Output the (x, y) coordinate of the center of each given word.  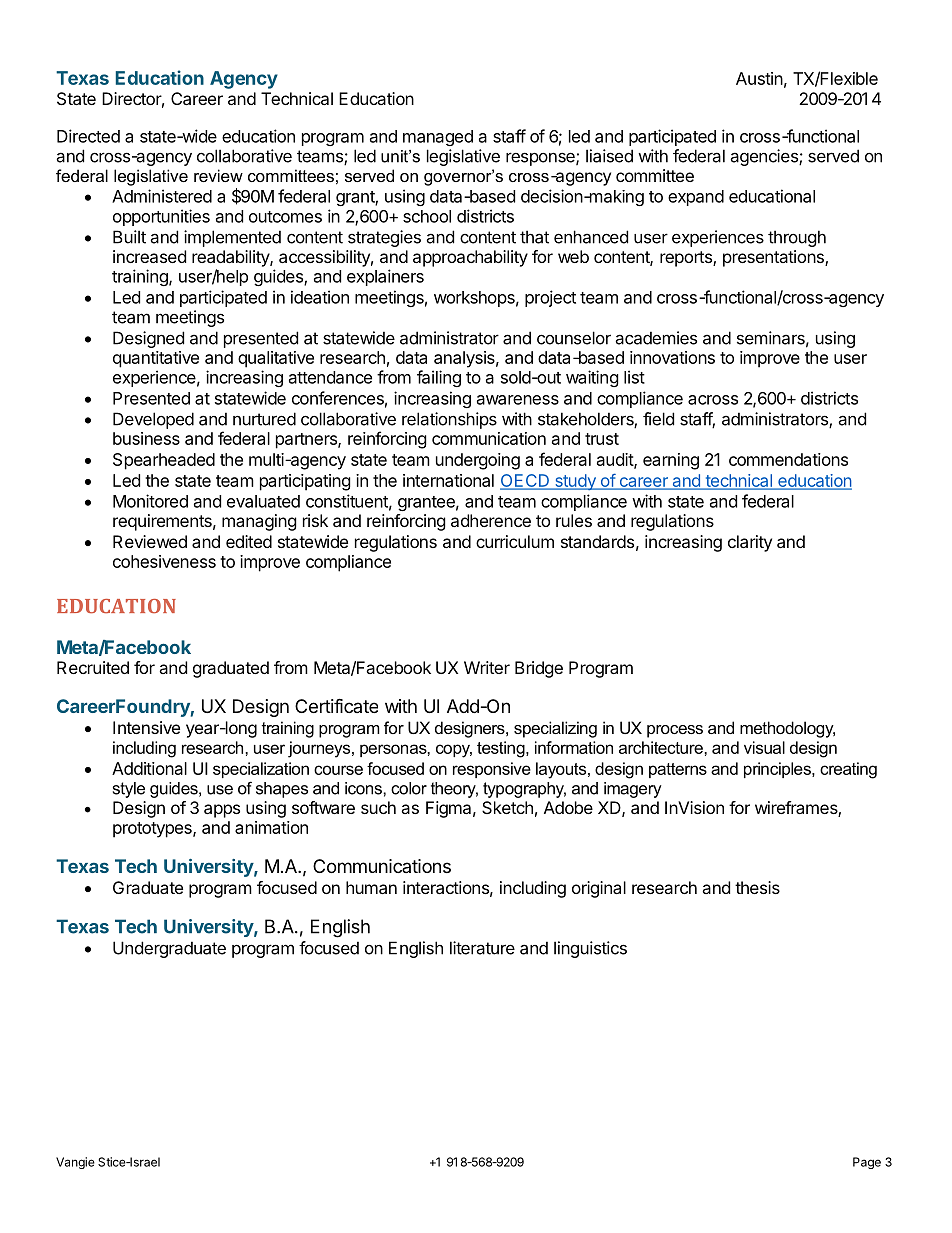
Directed (88, 136)
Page (867, 1163)
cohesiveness (164, 561)
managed (438, 138)
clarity (750, 543)
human (371, 887)
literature (482, 948)
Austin (759, 78)
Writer (487, 667)
